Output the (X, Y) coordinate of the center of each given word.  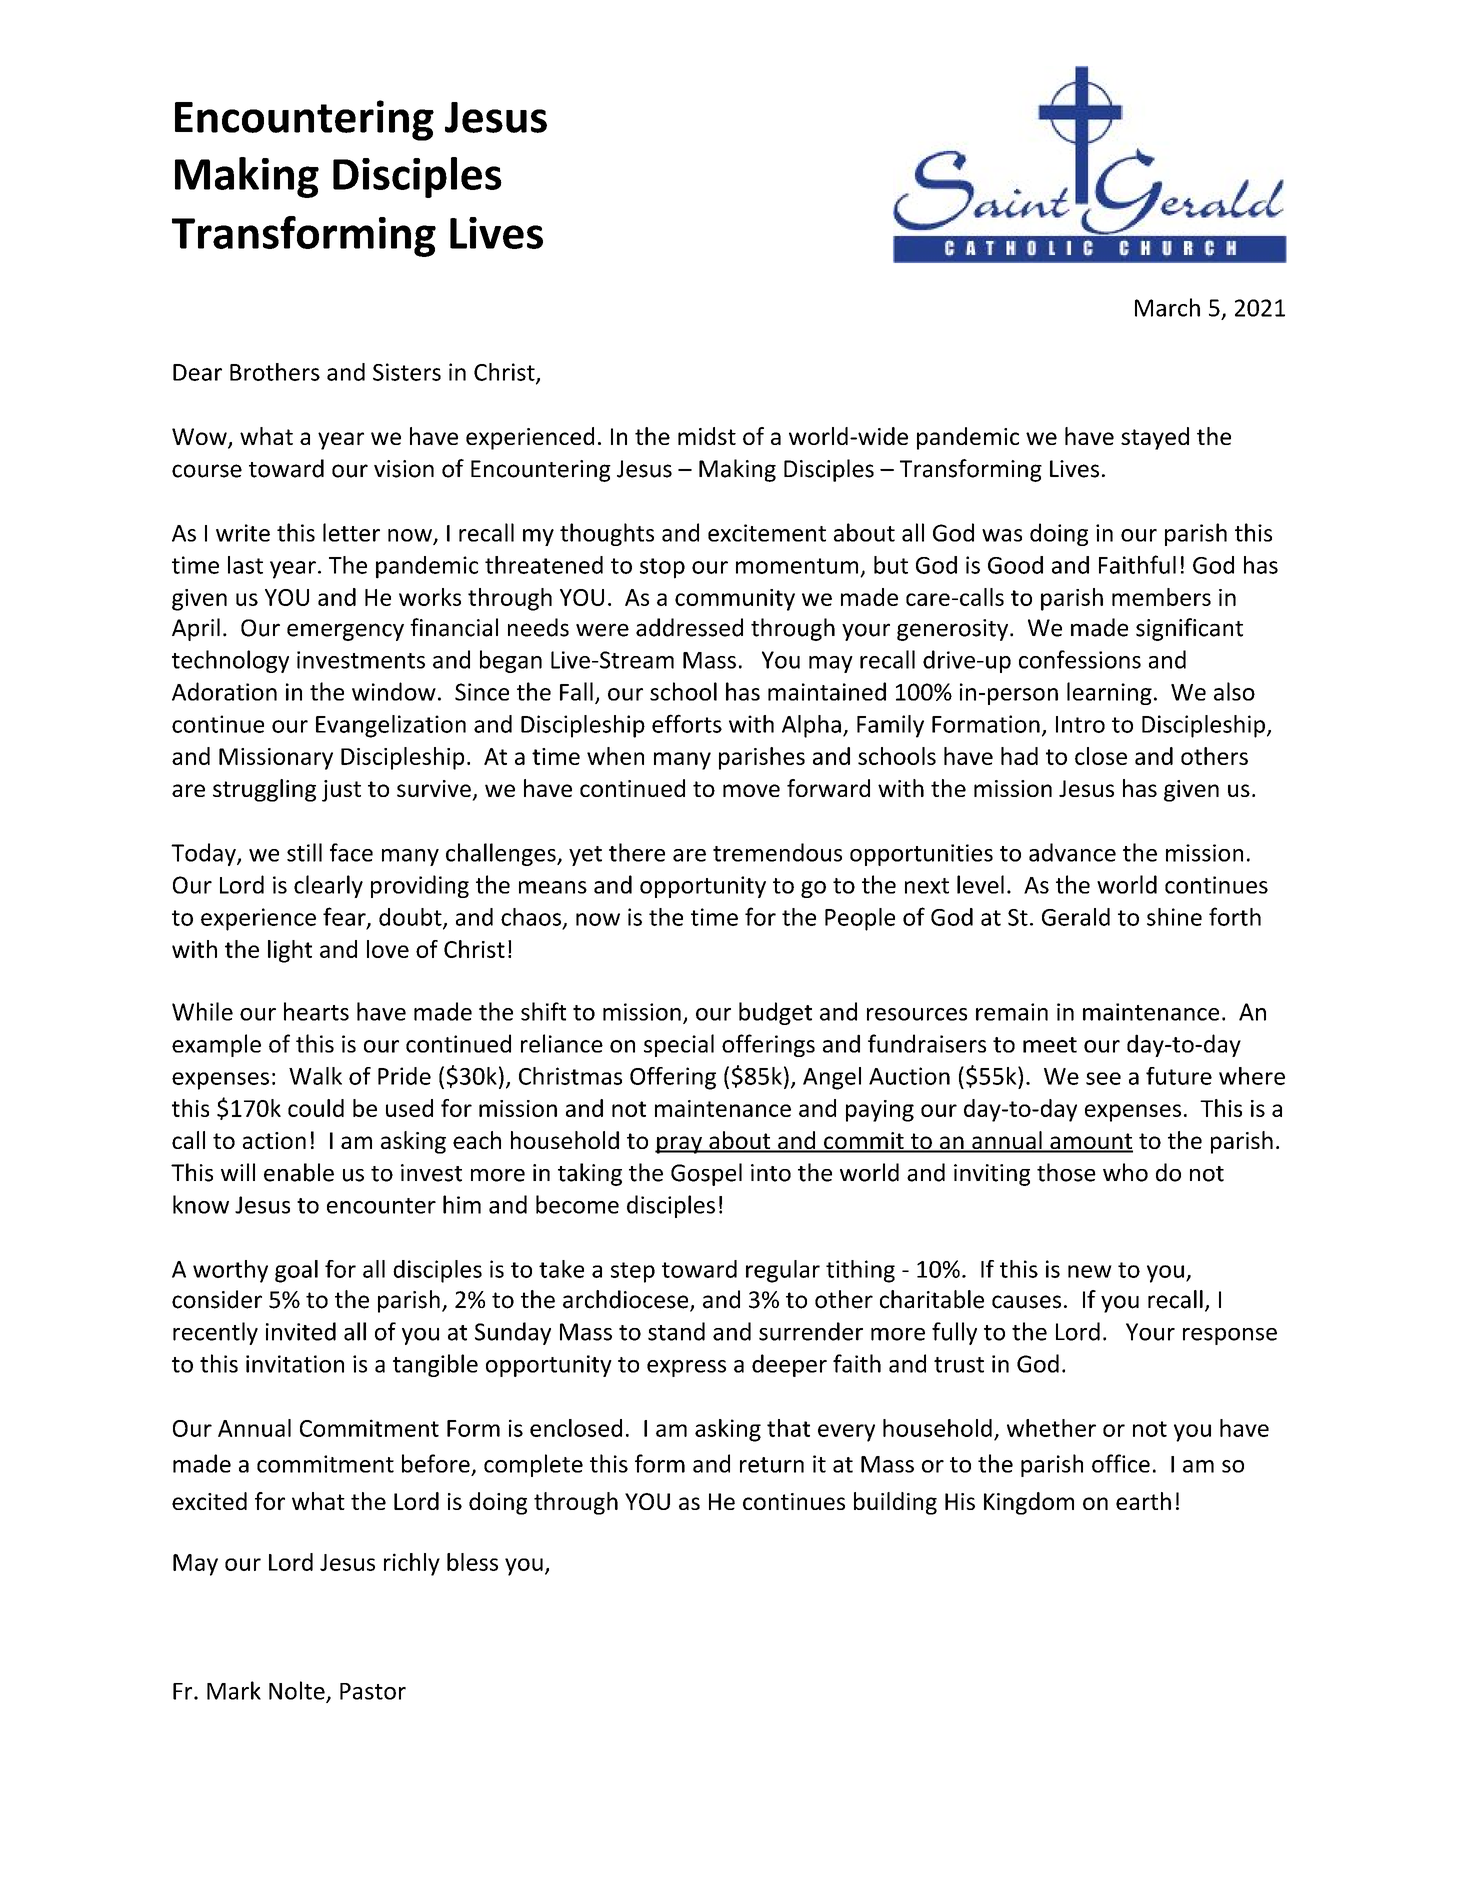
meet (1050, 1045)
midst (707, 436)
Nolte (298, 1691)
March (1167, 307)
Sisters (407, 372)
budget (775, 1013)
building (895, 1503)
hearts (316, 1011)
